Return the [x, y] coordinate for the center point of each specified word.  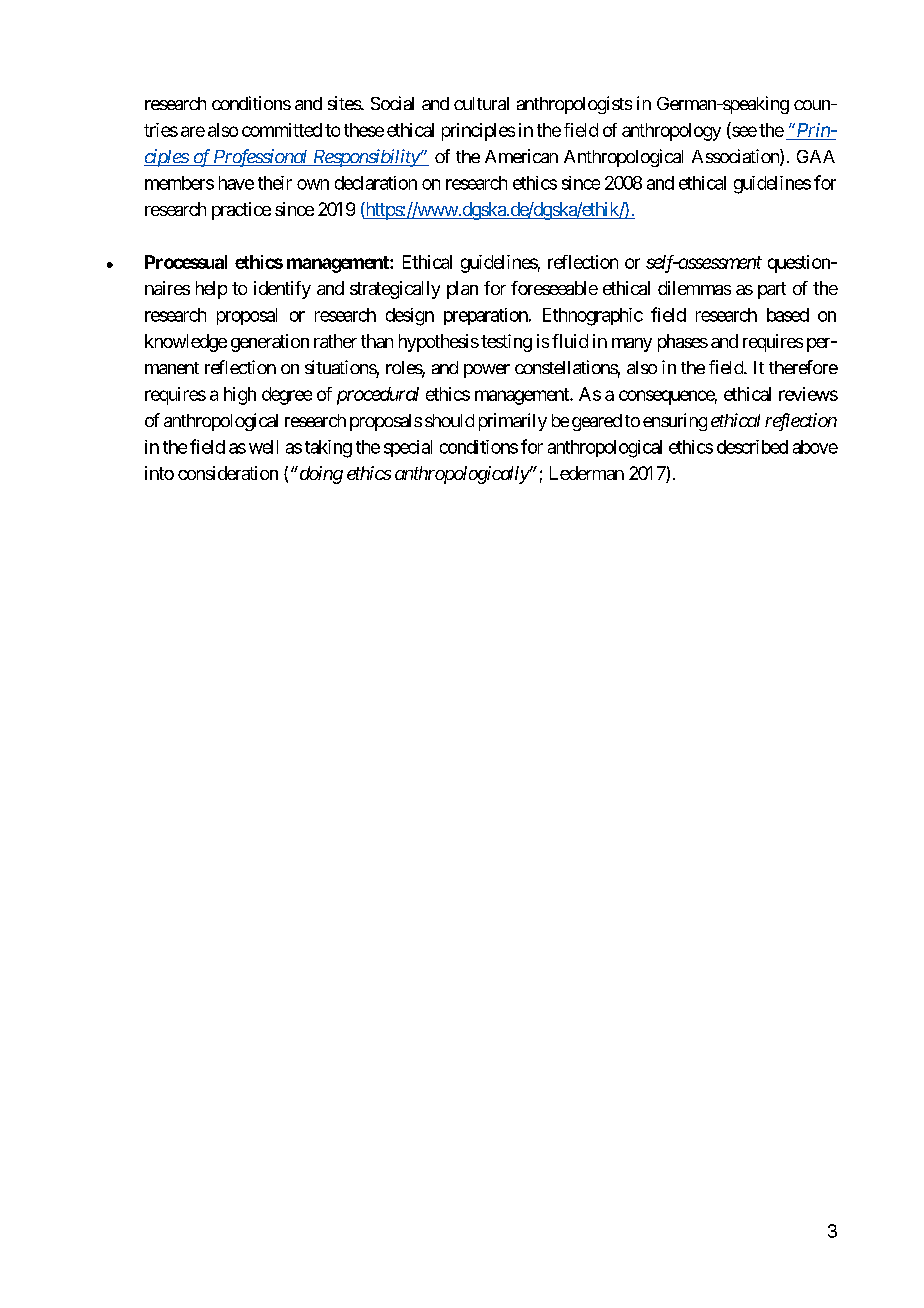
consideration [228, 473]
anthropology [671, 132]
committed [282, 130]
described [752, 447]
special [408, 448]
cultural [481, 103]
